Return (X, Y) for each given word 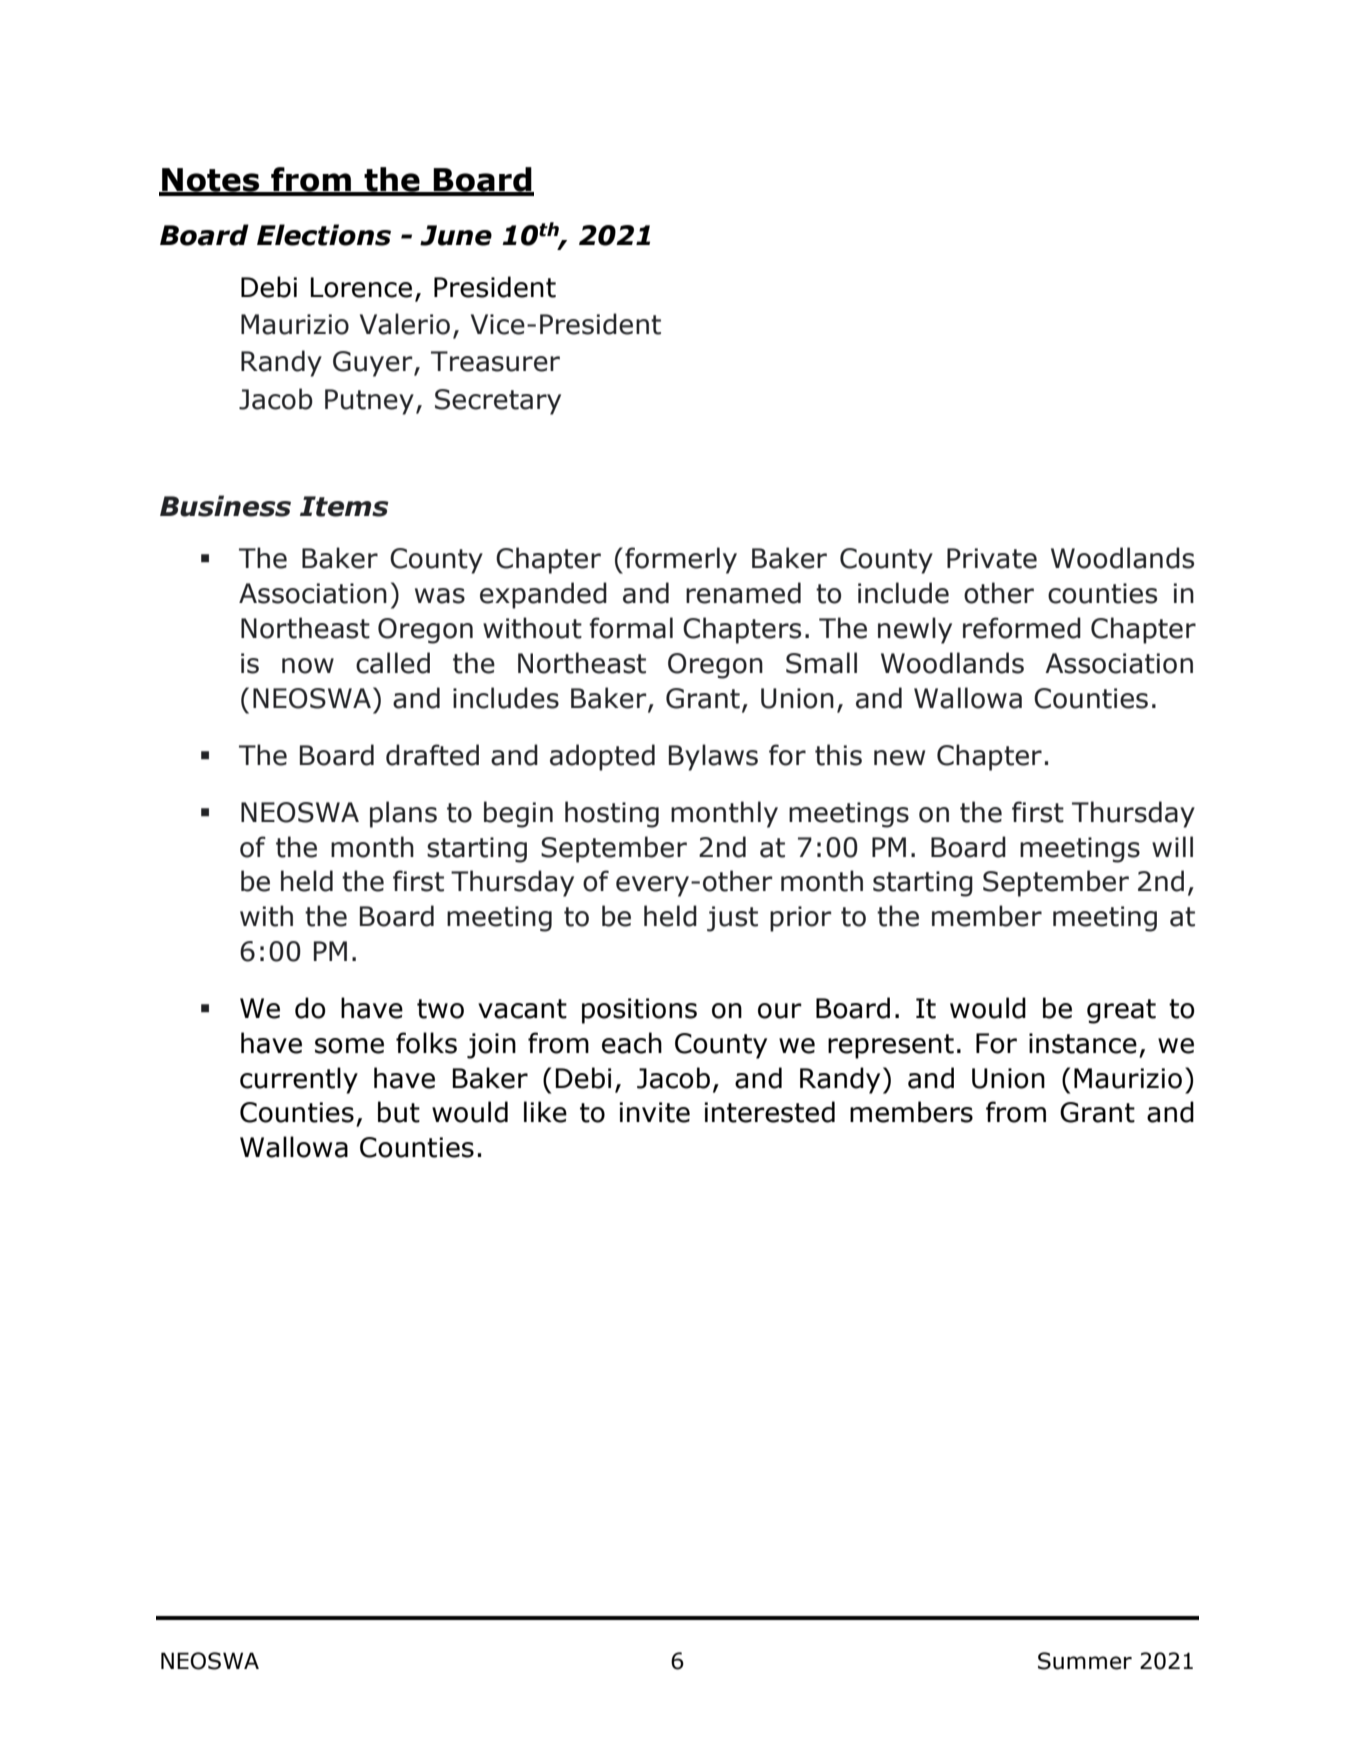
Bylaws (713, 757)
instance (1083, 1043)
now (308, 666)
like (545, 1112)
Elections (324, 235)
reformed (1022, 628)
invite (654, 1112)
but (399, 1112)
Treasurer (495, 361)
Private (992, 558)
